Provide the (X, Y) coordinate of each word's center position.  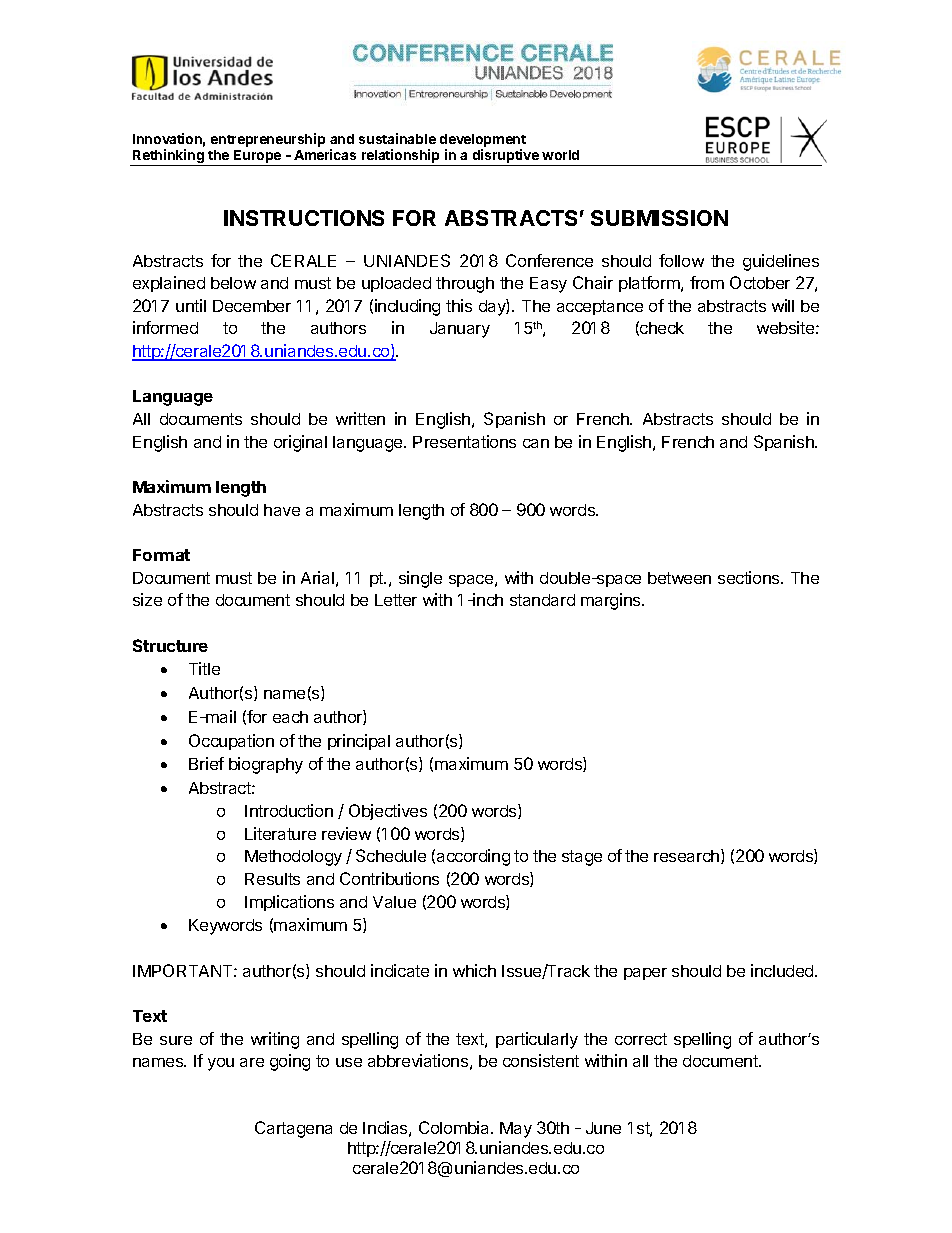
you (221, 1064)
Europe (258, 158)
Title (204, 668)
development (483, 140)
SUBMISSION (659, 218)
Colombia (455, 1127)
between (679, 578)
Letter (396, 600)
